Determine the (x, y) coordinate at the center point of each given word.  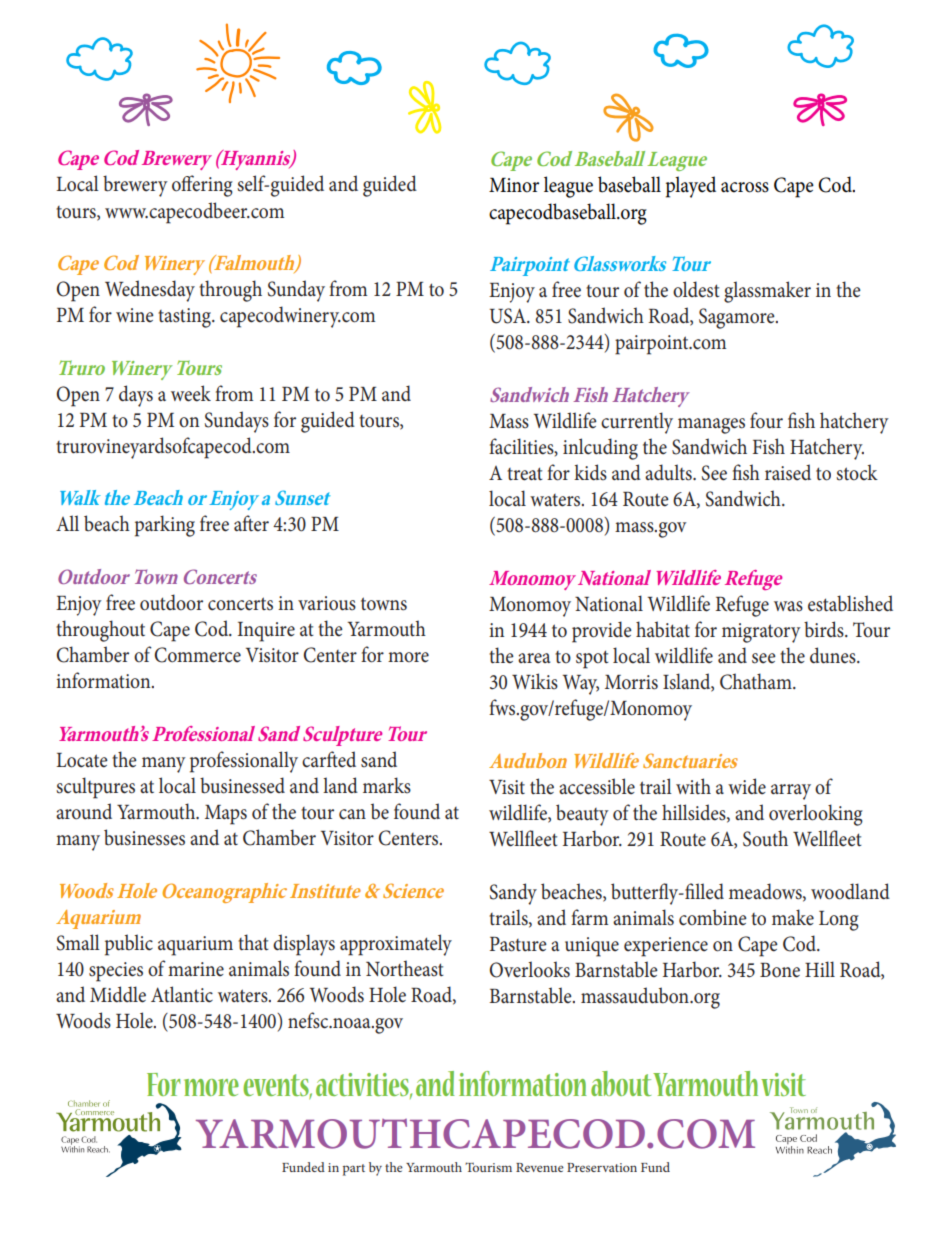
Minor (514, 185)
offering (202, 186)
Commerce (197, 655)
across (745, 187)
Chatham (757, 681)
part (354, 1170)
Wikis (535, 681)
